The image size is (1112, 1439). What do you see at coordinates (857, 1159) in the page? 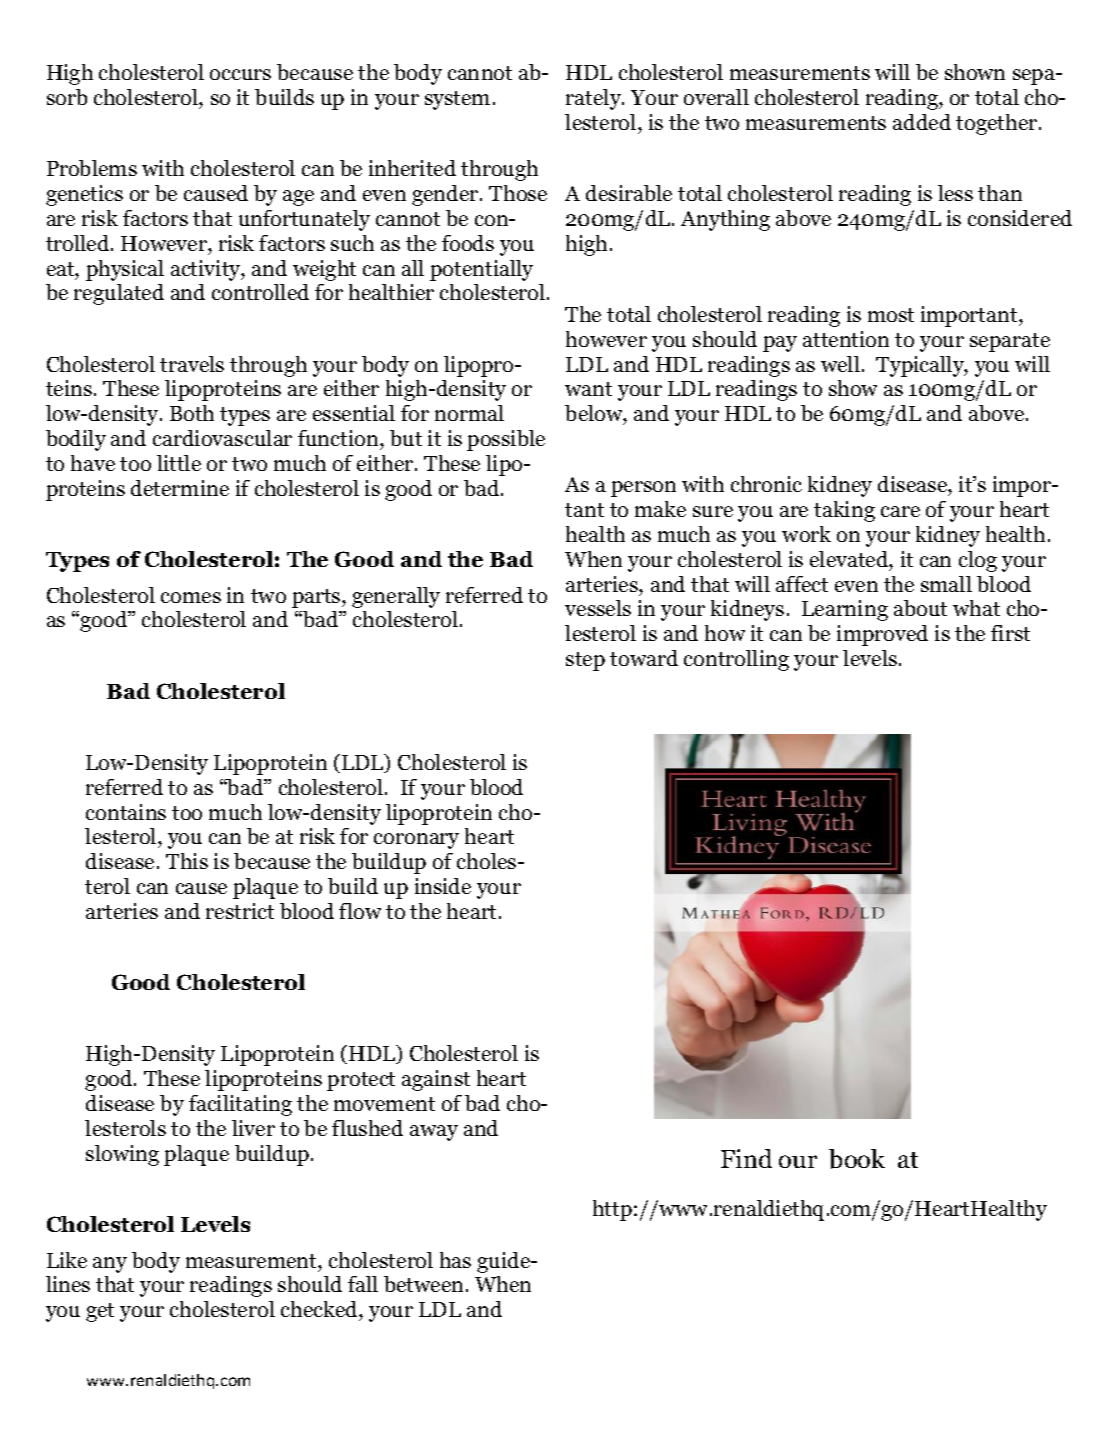
I see `book` at bounding box center [857, 1159].
